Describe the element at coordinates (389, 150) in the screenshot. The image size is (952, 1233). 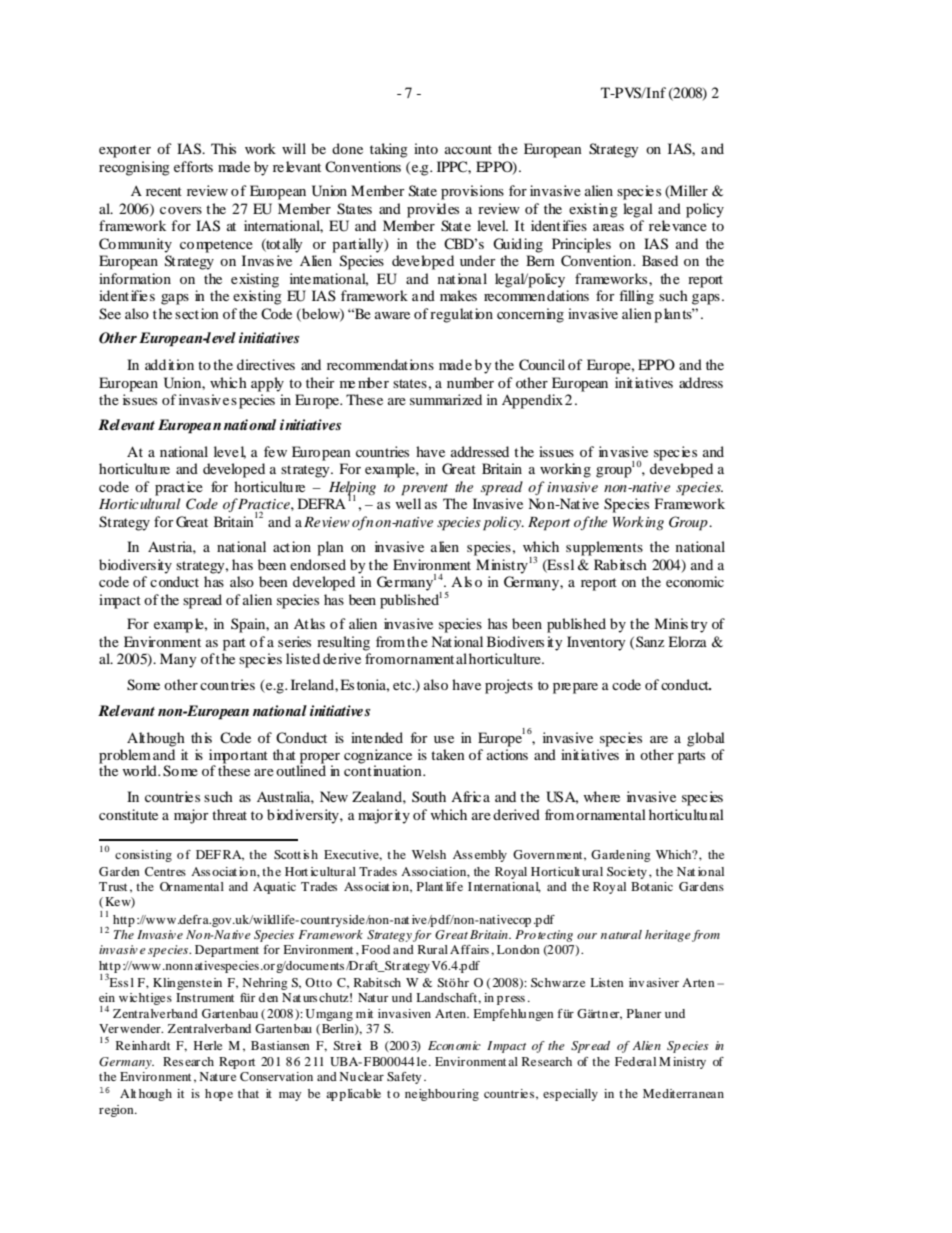
I see `taking` at that location.
